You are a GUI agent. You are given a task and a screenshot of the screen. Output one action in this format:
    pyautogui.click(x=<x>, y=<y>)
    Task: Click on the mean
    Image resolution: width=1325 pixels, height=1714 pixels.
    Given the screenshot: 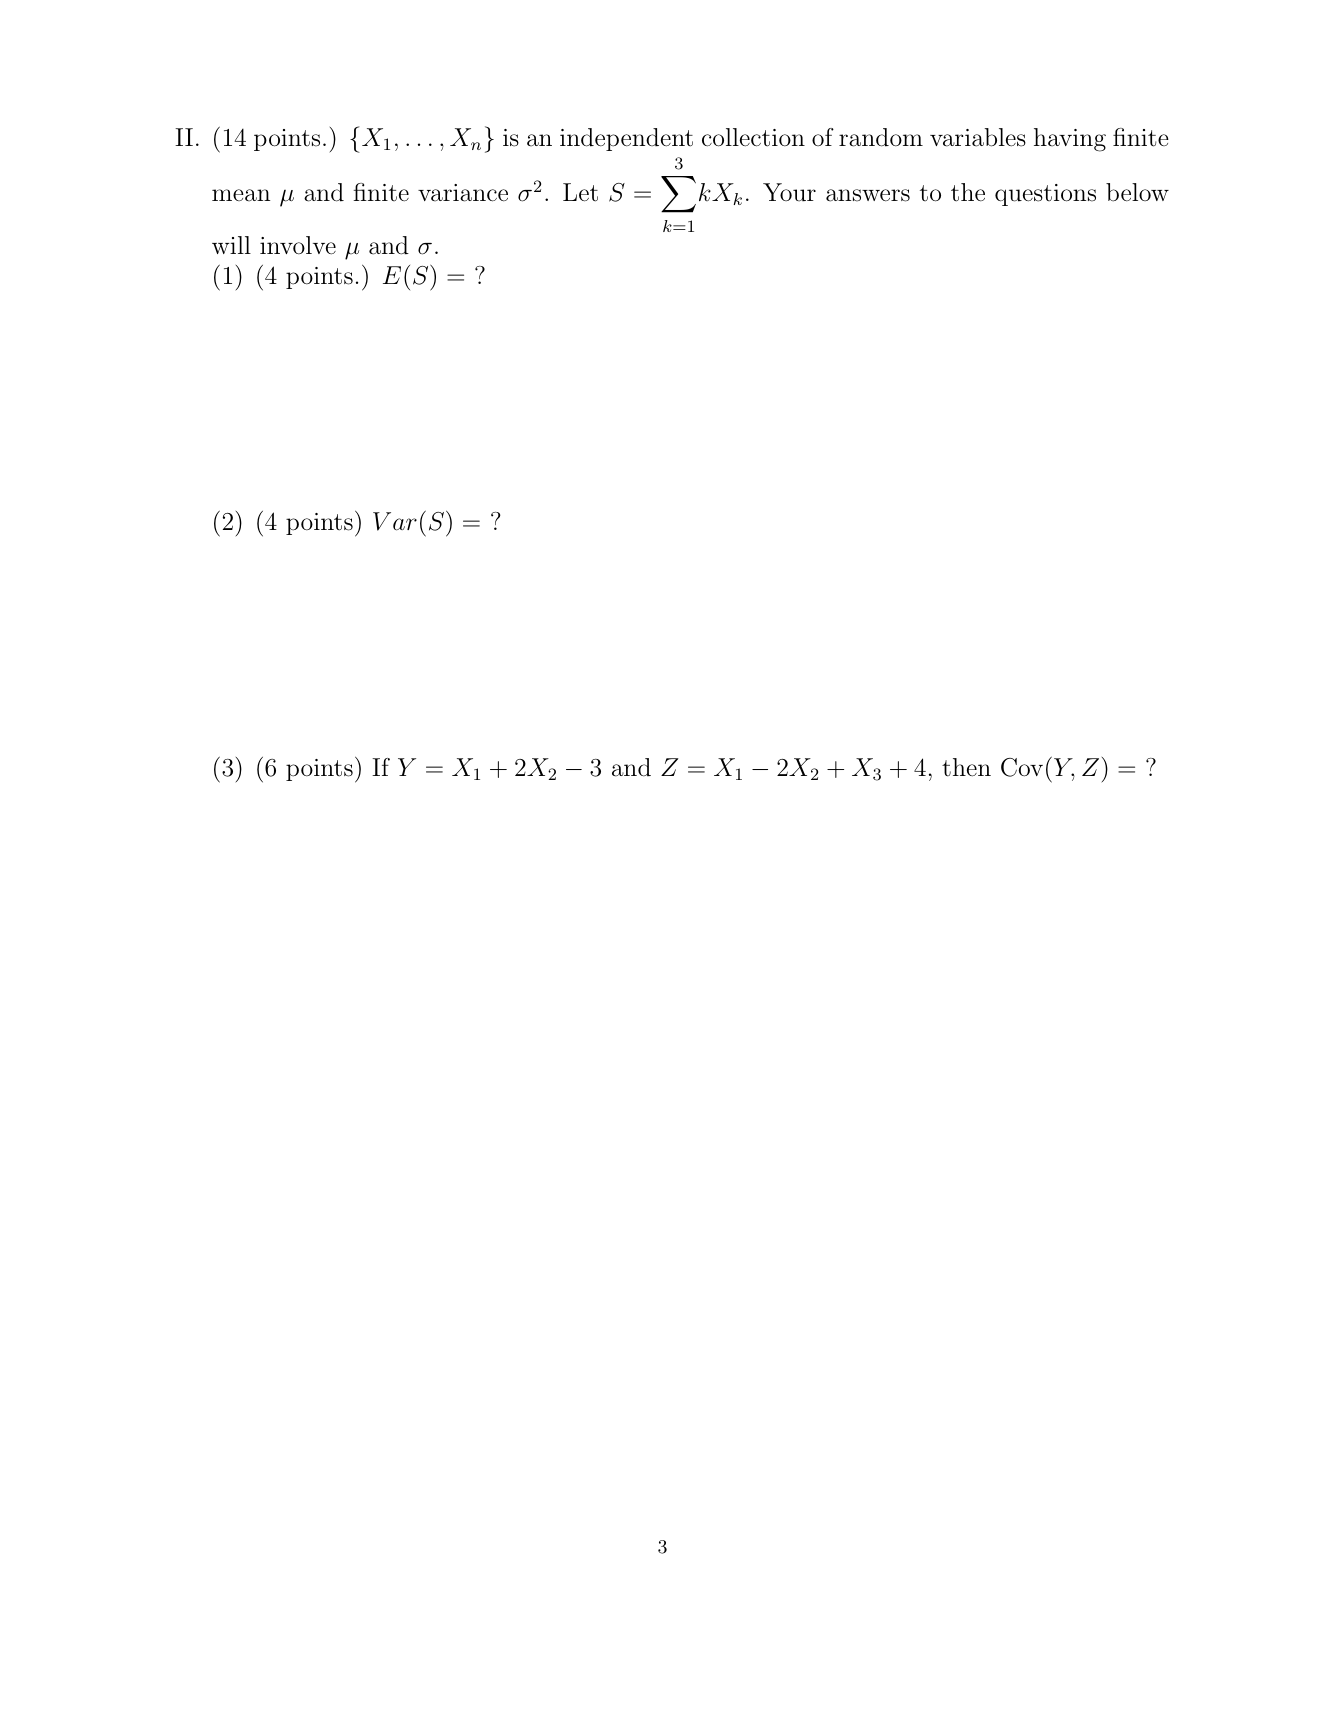 What is the action you would take?
    pyautogui.click(x=241, y=195)
